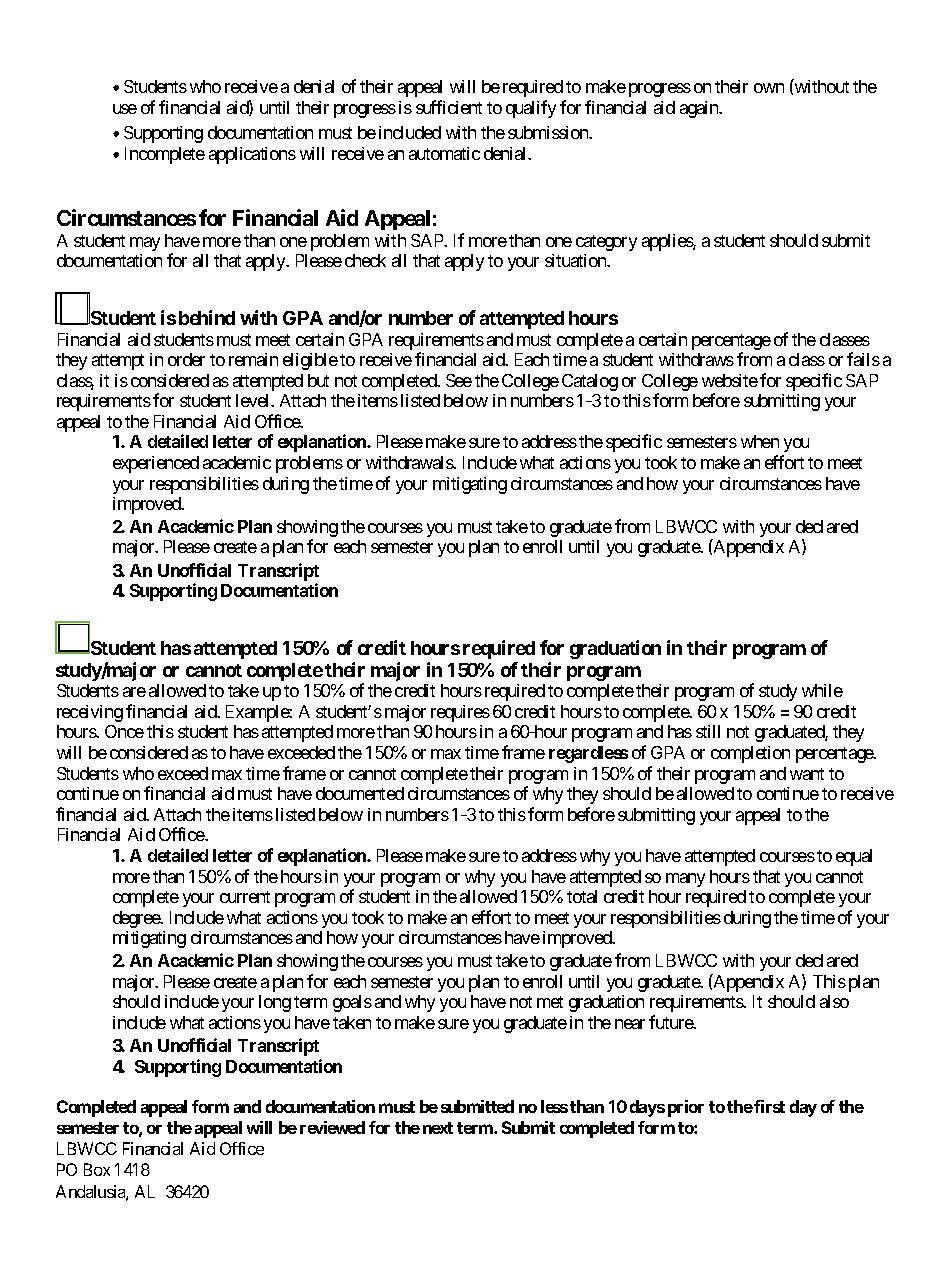 The width and height of the document is (952, 1272). I want to click on See, so click(459, 380).
